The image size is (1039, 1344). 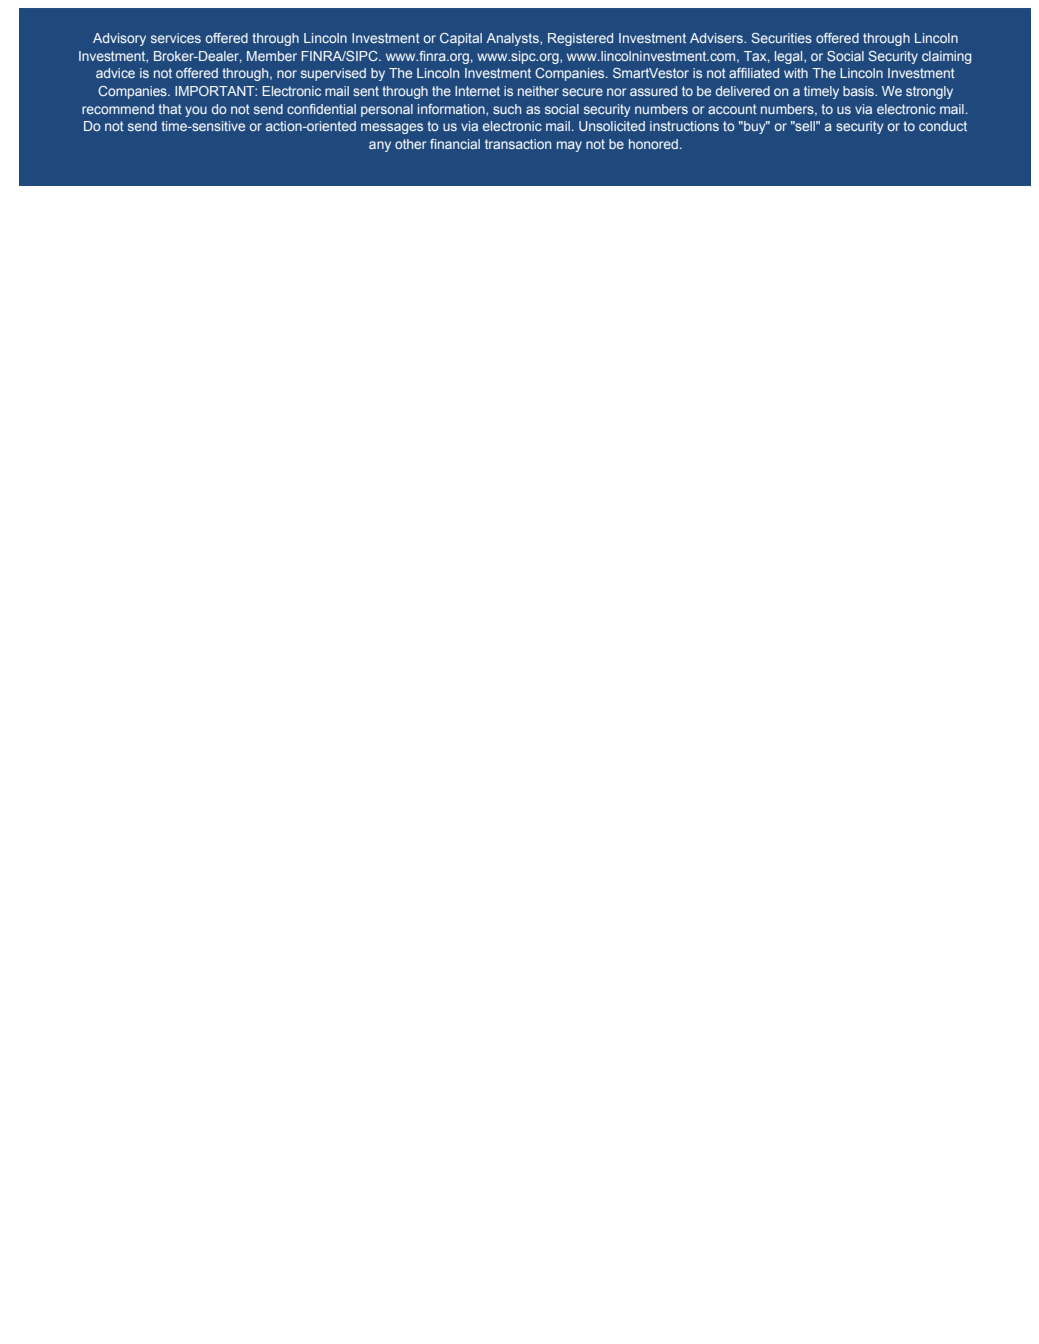 I want to click on conduct, so click(x=943, y=126).
